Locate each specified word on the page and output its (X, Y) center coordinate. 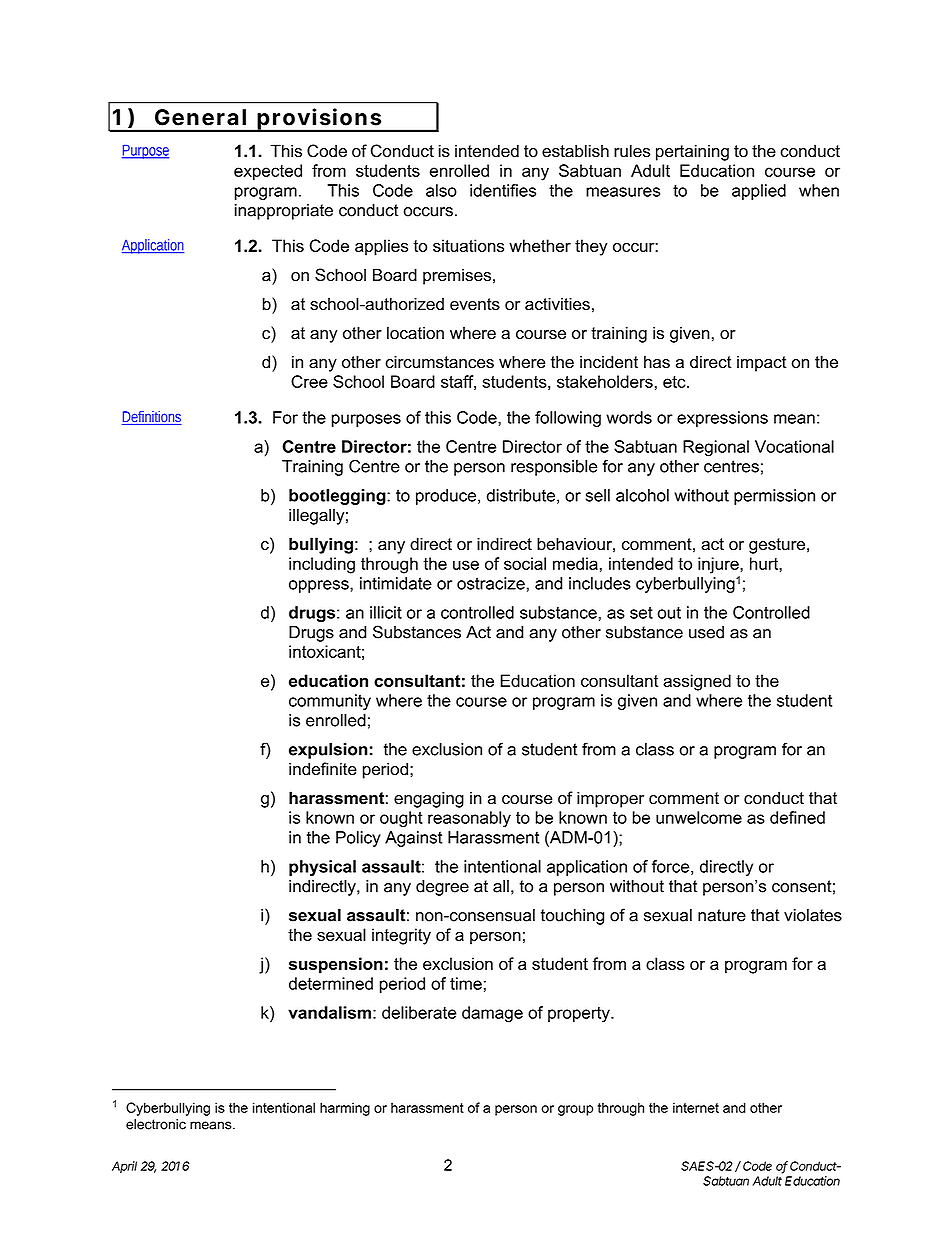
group (575, 1110)
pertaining (692, 152)
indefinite (323, 769)
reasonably (469, 819)
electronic (156, 1124)
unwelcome (699, 817)
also (441, 190)
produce (446, 497)
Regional (716, 448)
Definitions (152, 418)
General (200, 117)
